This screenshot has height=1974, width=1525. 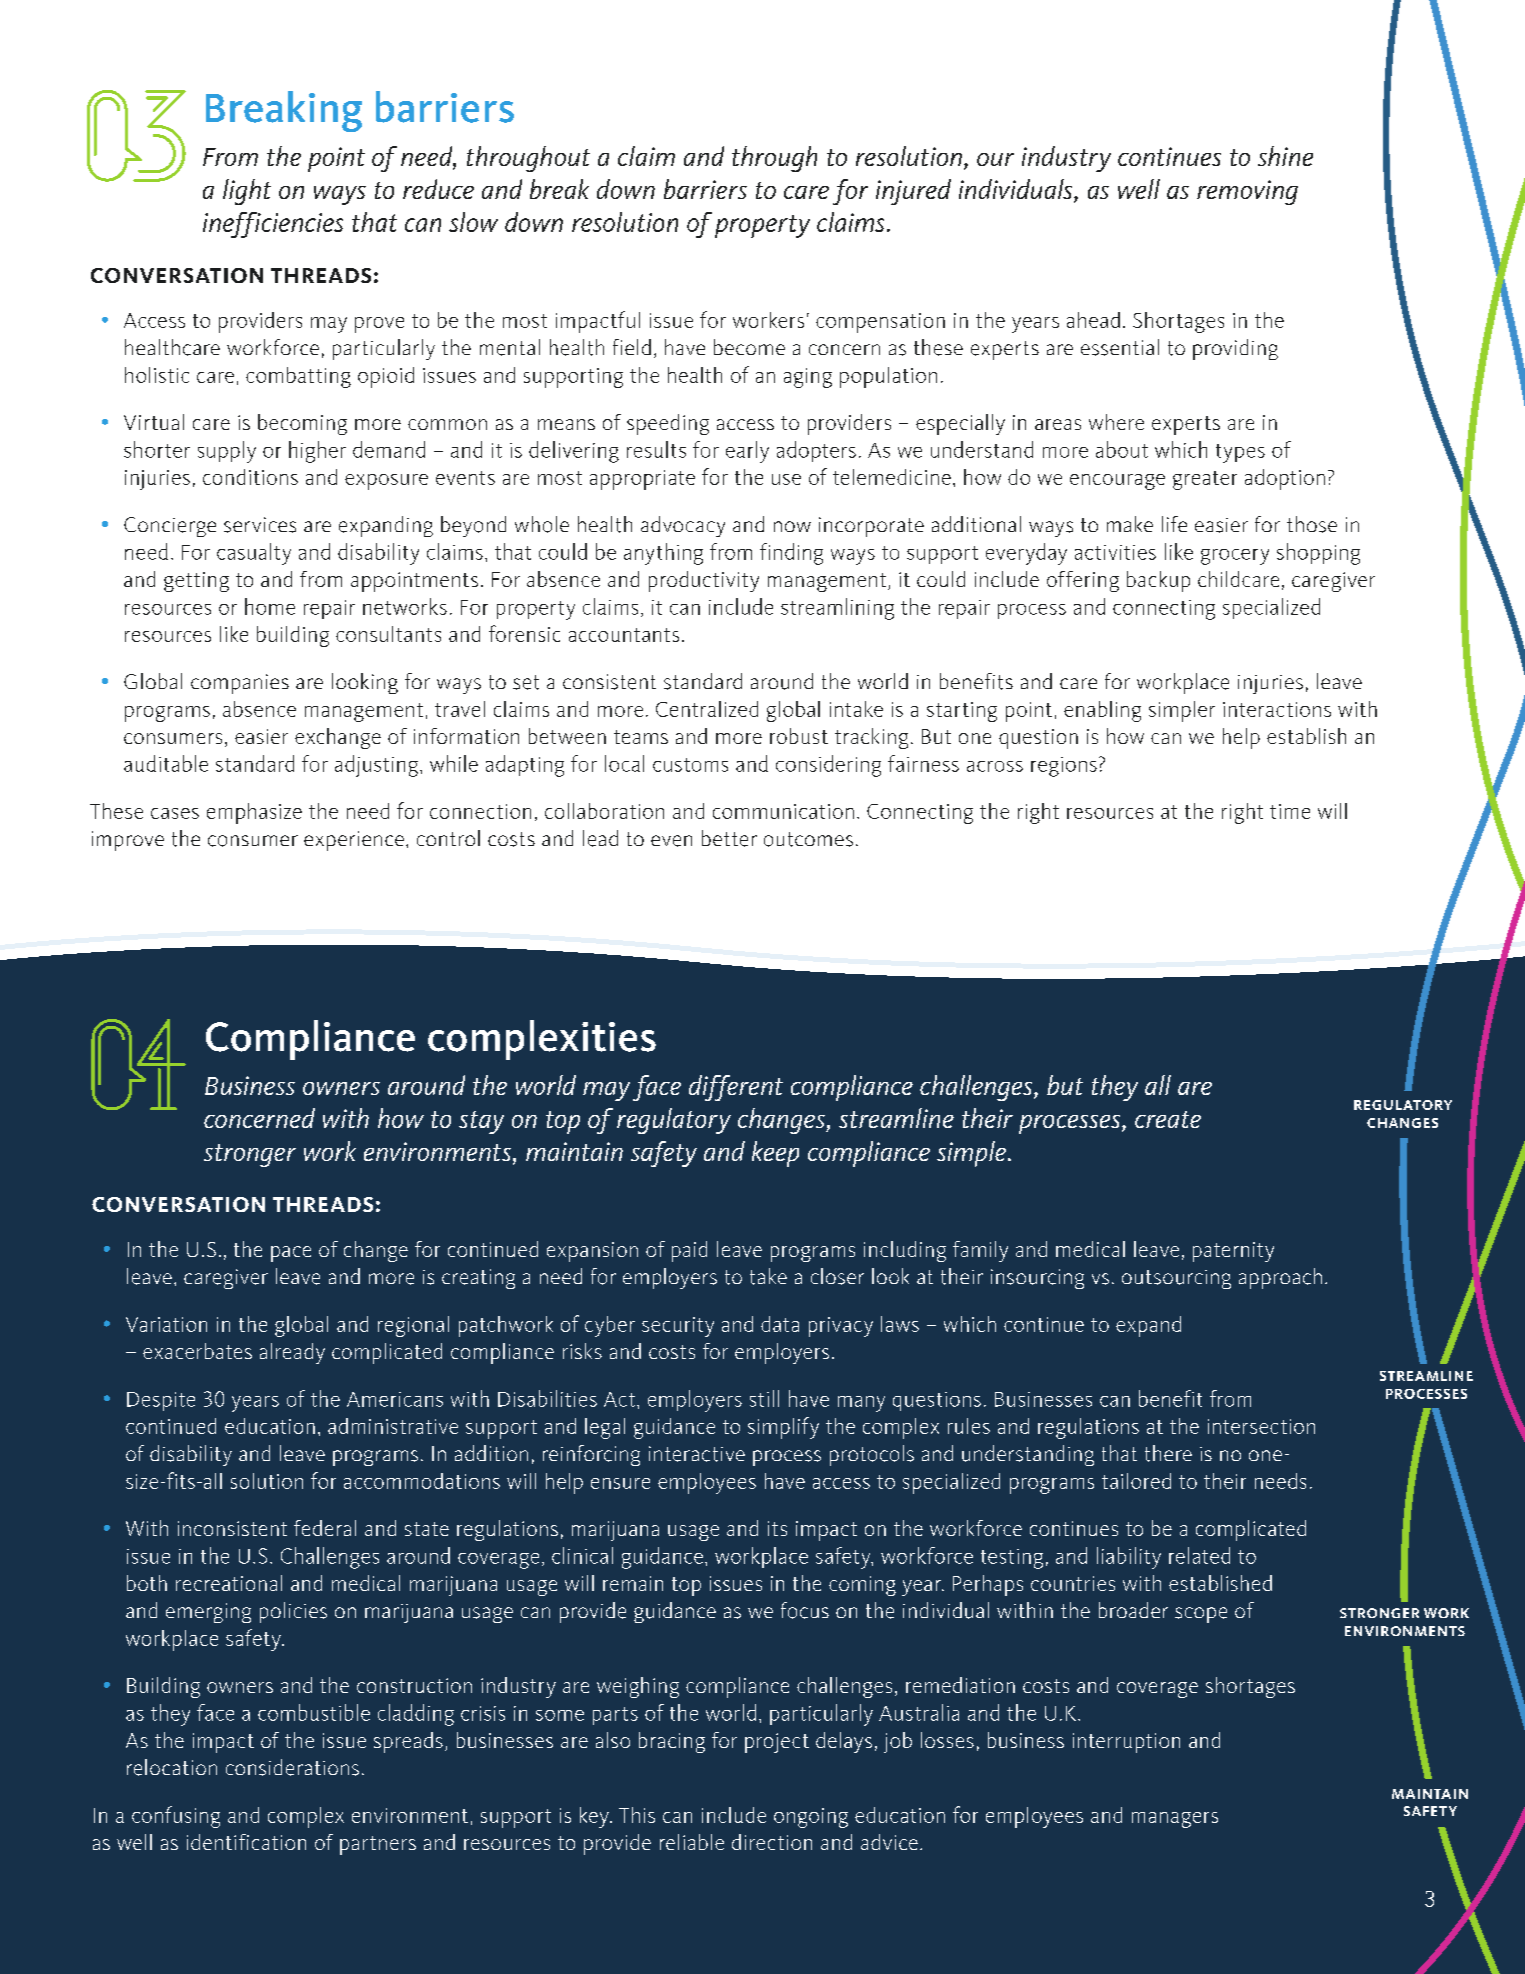 What do you see at coordinates (292, 1767) in the screenshot?
I see `considerations` at bounding box center [292, 1767].
